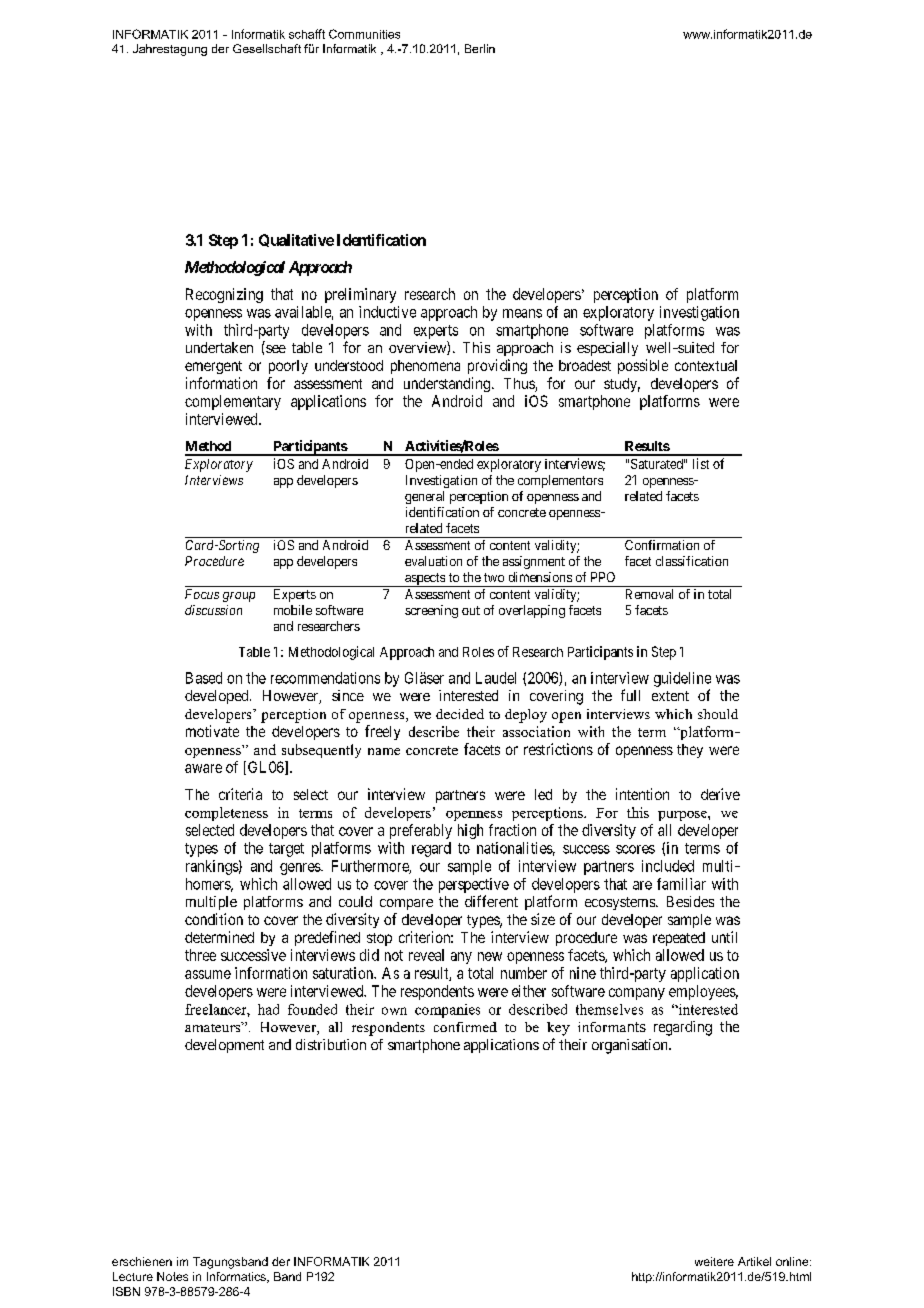  I want to click on phenomena, so click(425, 367).
